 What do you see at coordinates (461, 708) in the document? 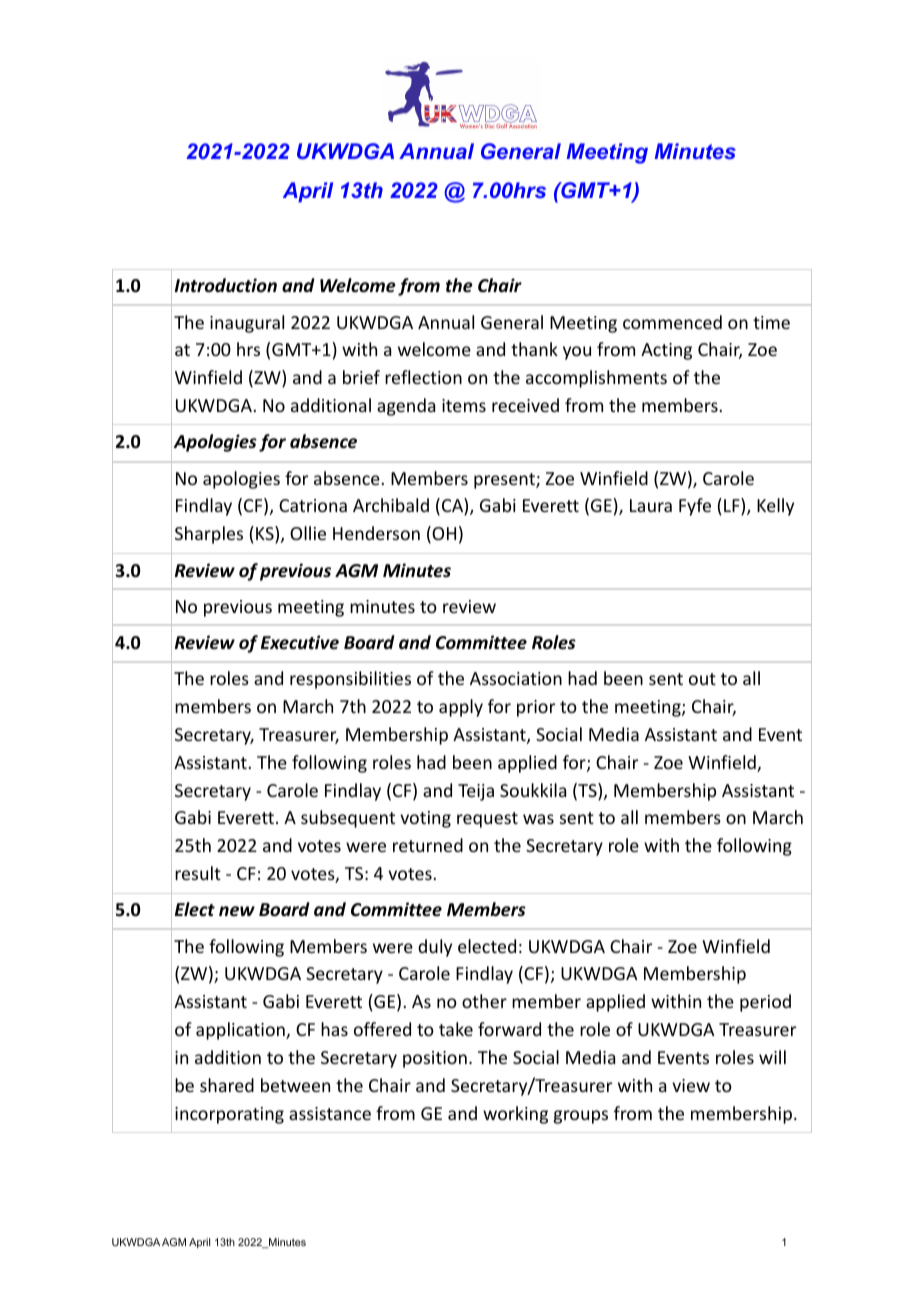
I see `apply` at bounding box center [461, 708].
